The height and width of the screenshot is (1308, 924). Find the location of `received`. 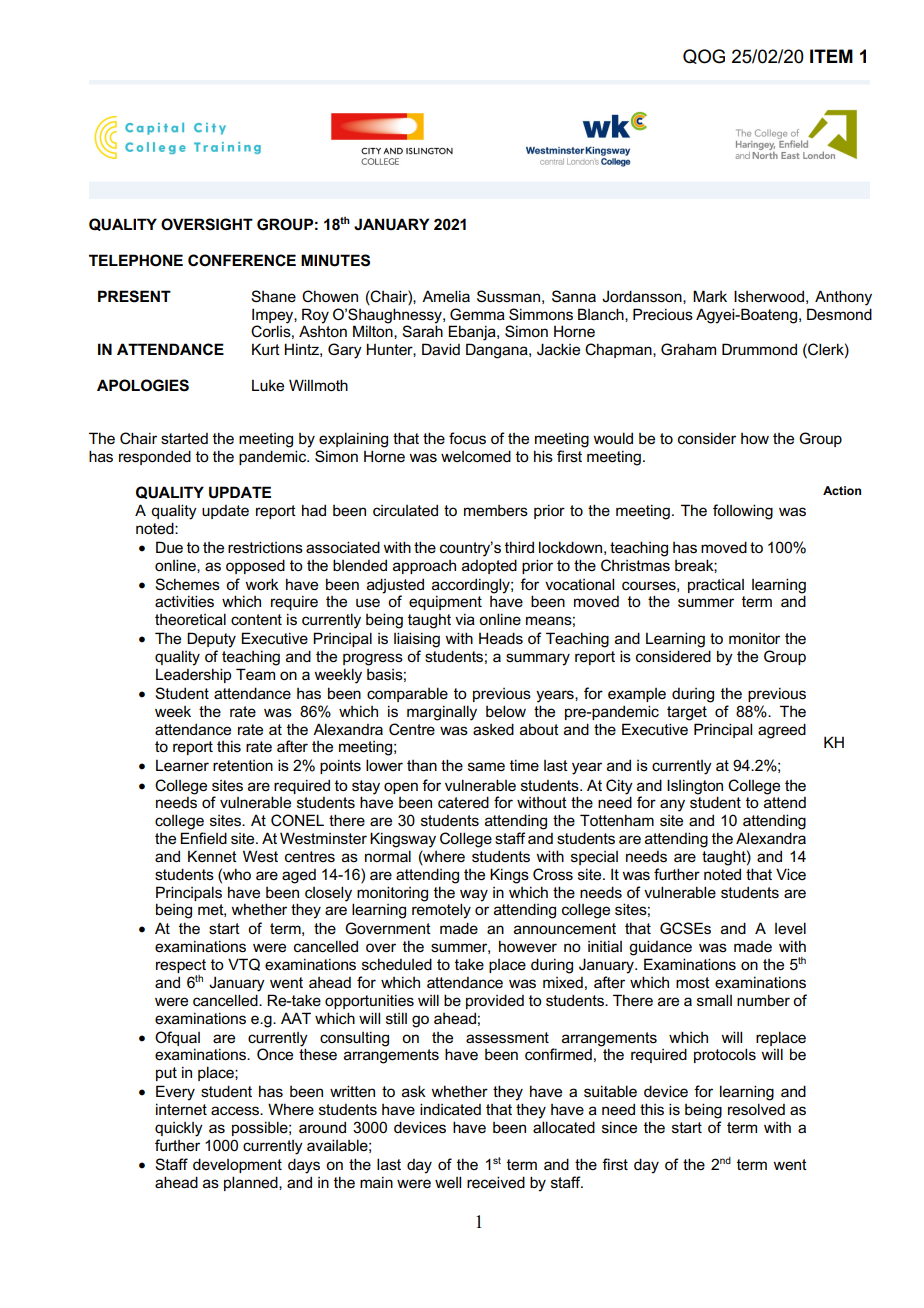

received is located at coordinates (496, 1182).
